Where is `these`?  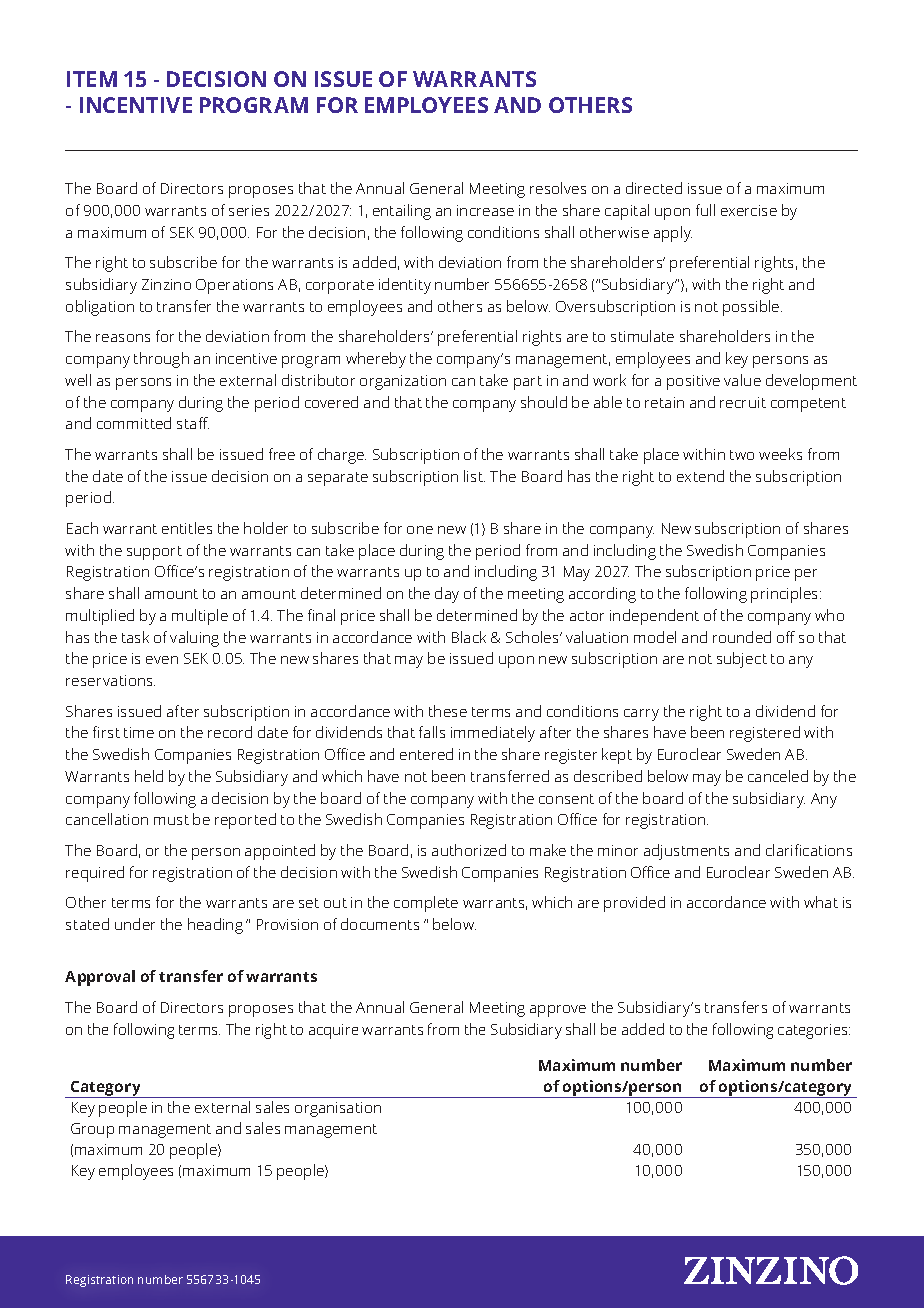
these is located at coordinates (448, 711).
